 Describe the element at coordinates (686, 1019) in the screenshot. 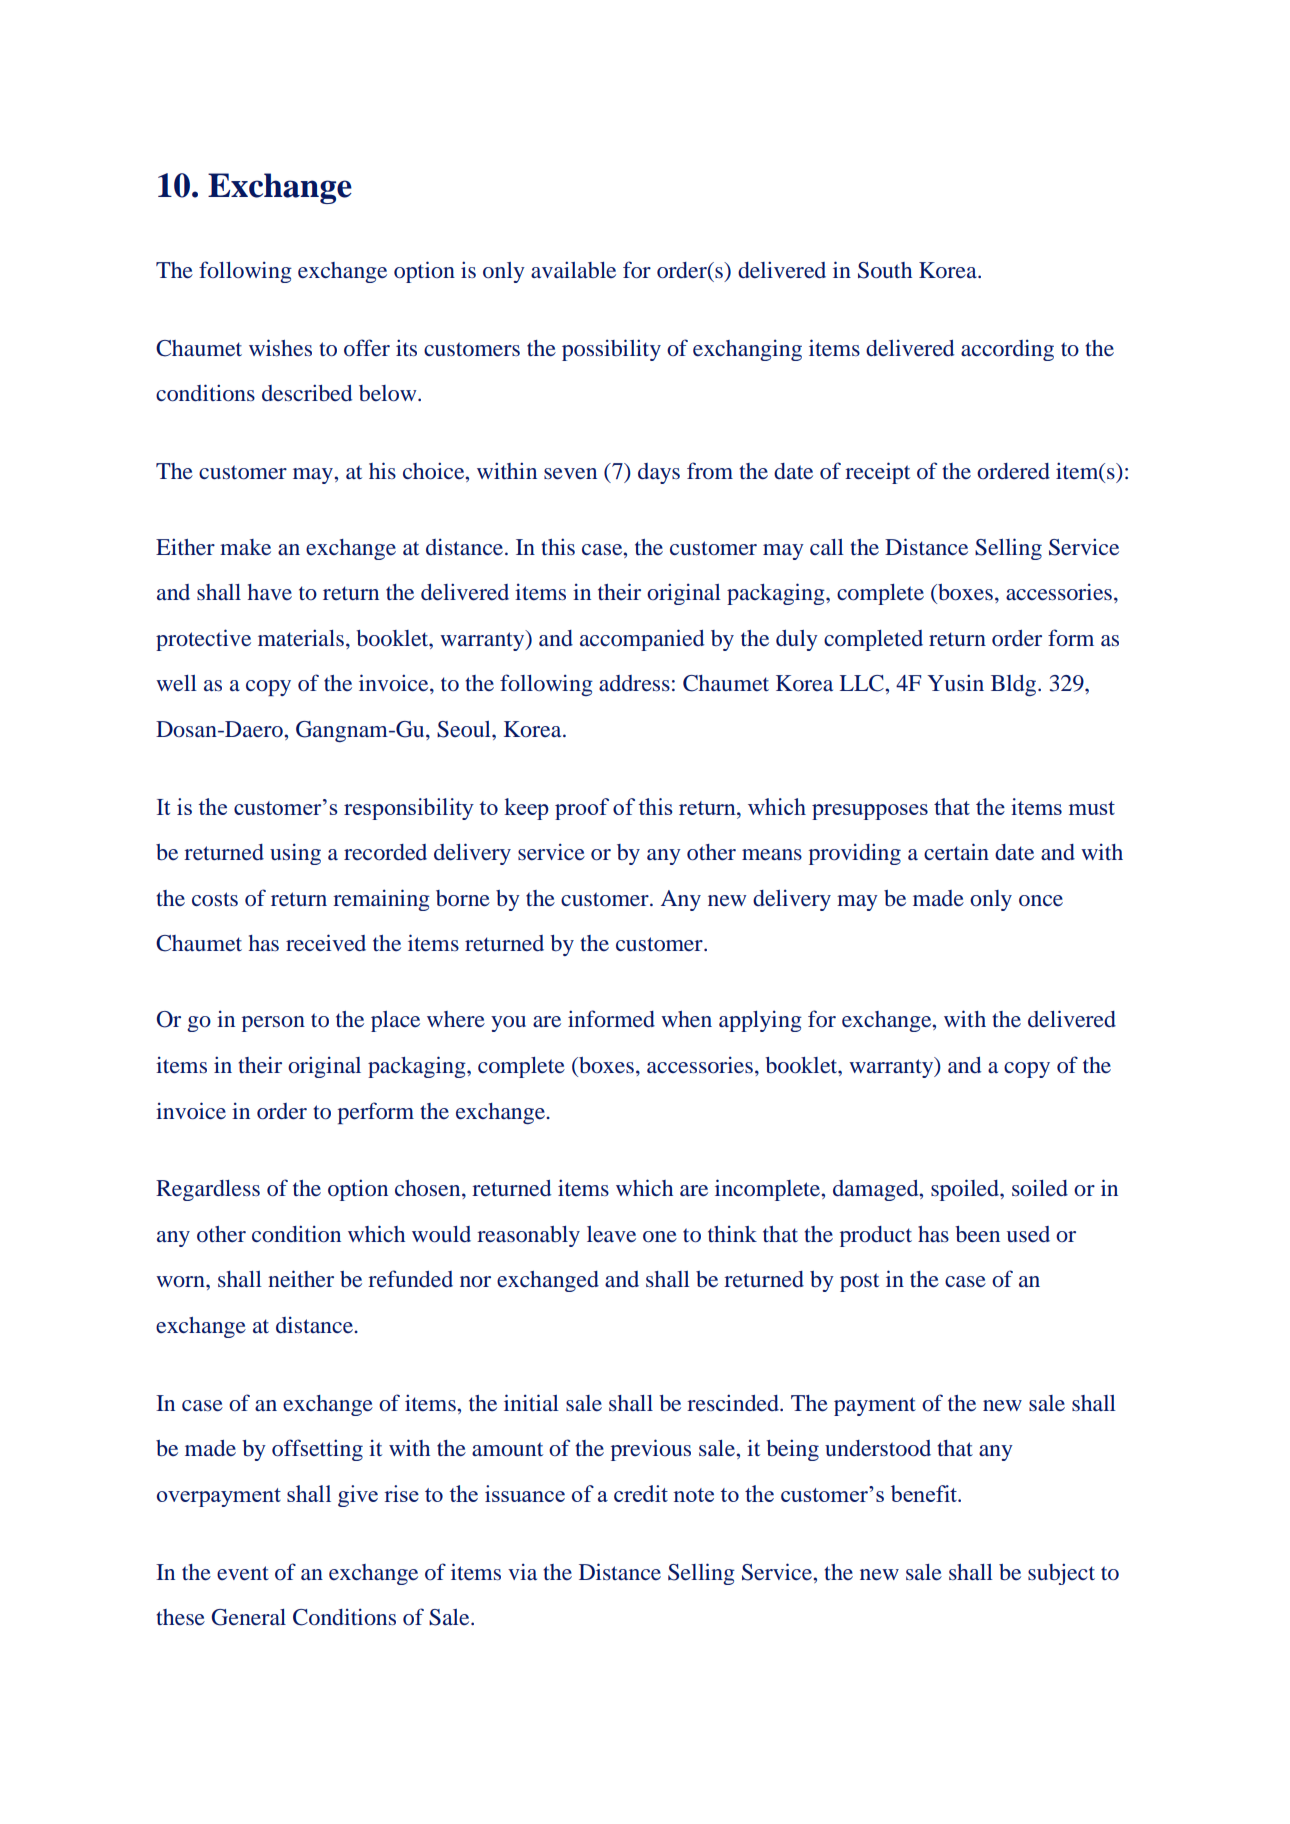

I see `when` at that location.
